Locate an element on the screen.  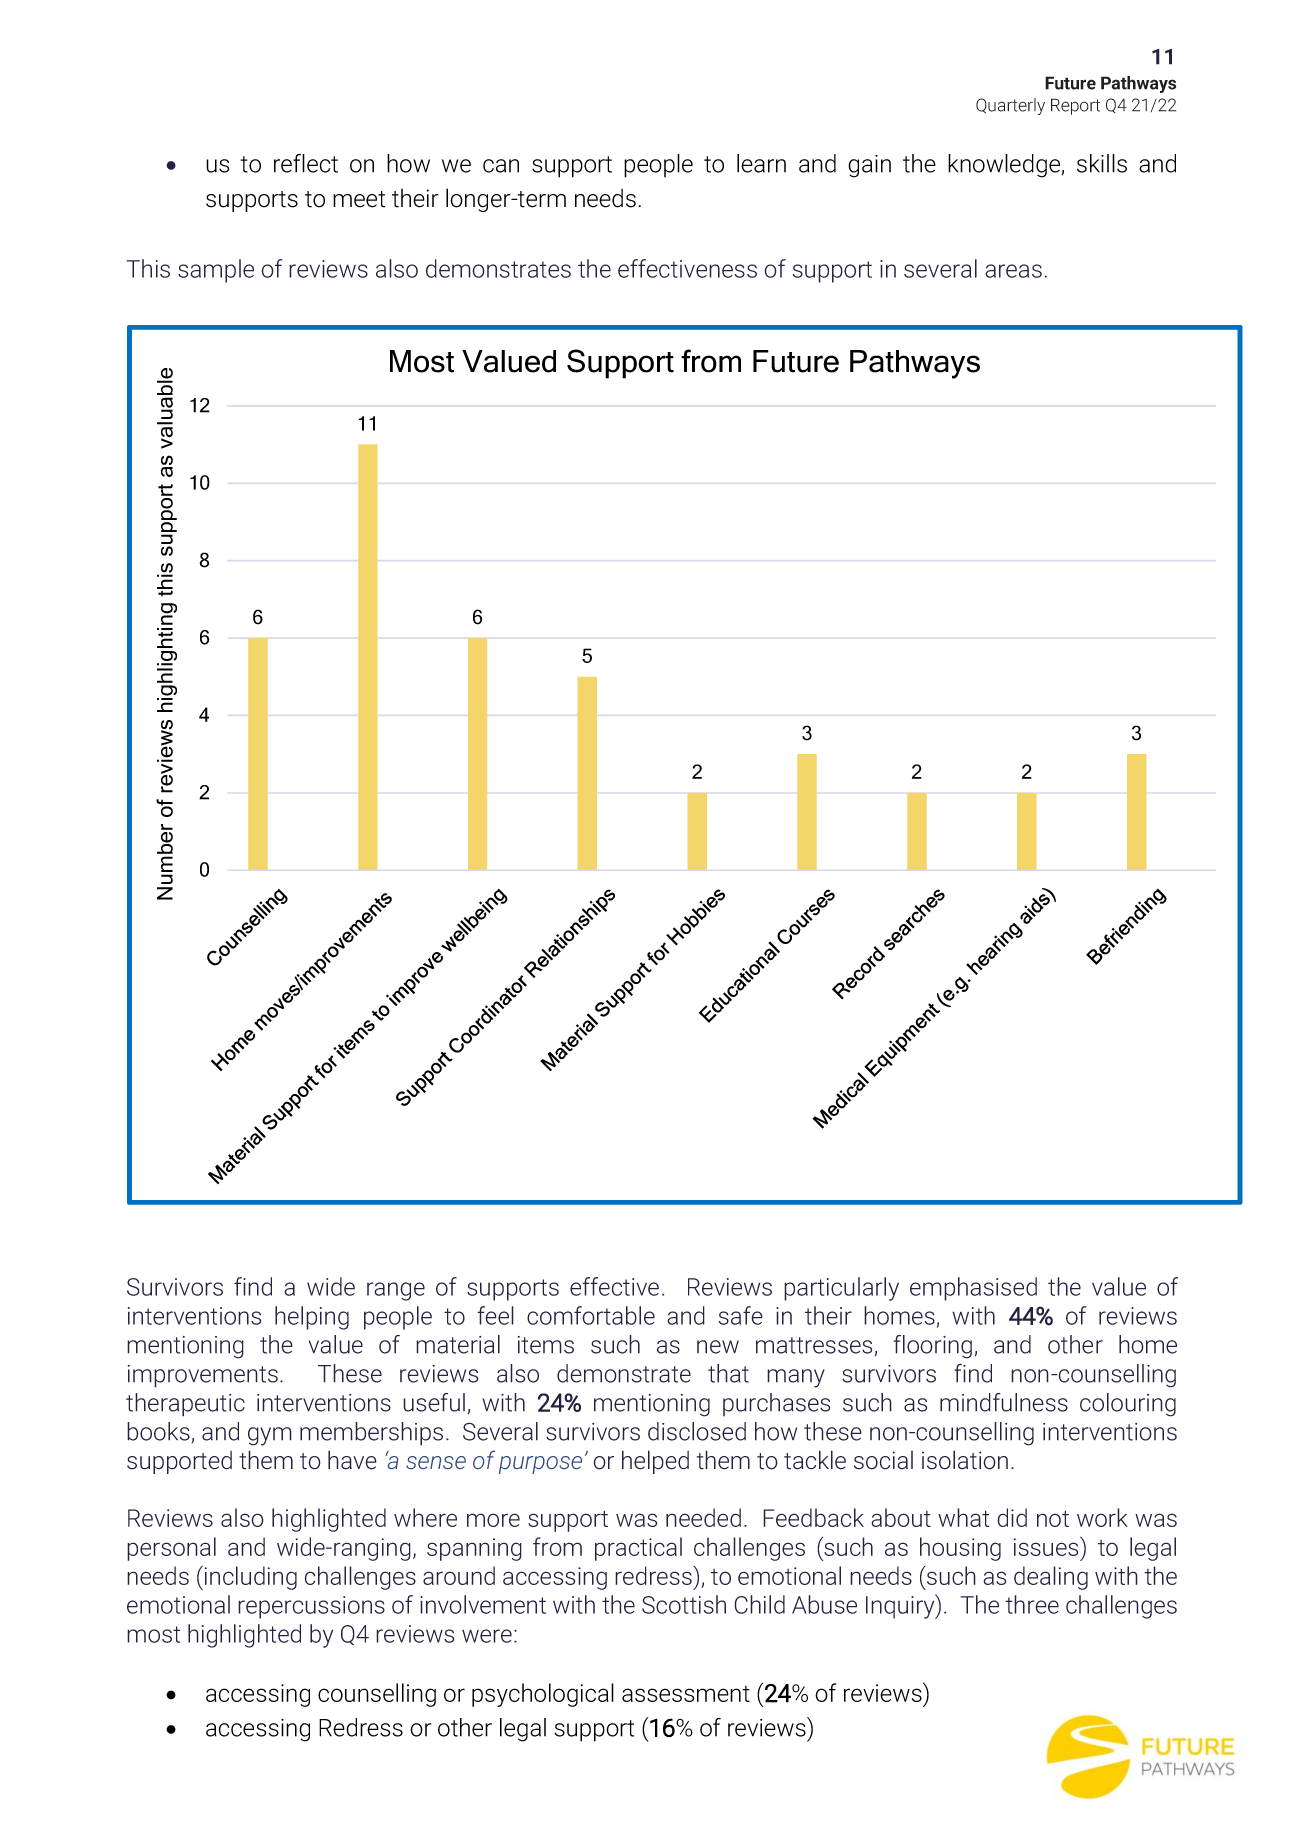
comfortable is located at coordinates (591, 1315).
